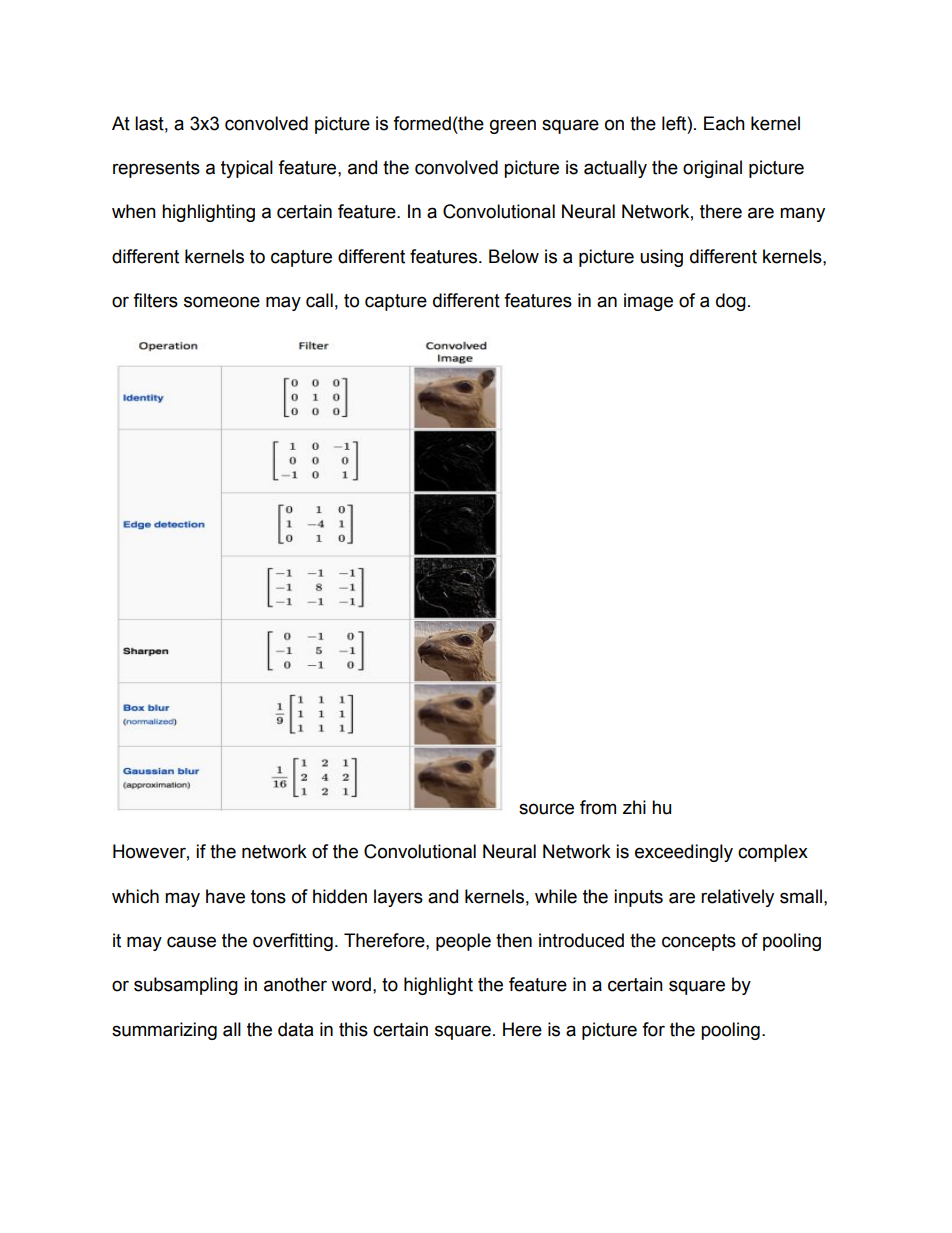 The width and height of the page is (952, 1233). I want to click on dog, so click(731, 302).
